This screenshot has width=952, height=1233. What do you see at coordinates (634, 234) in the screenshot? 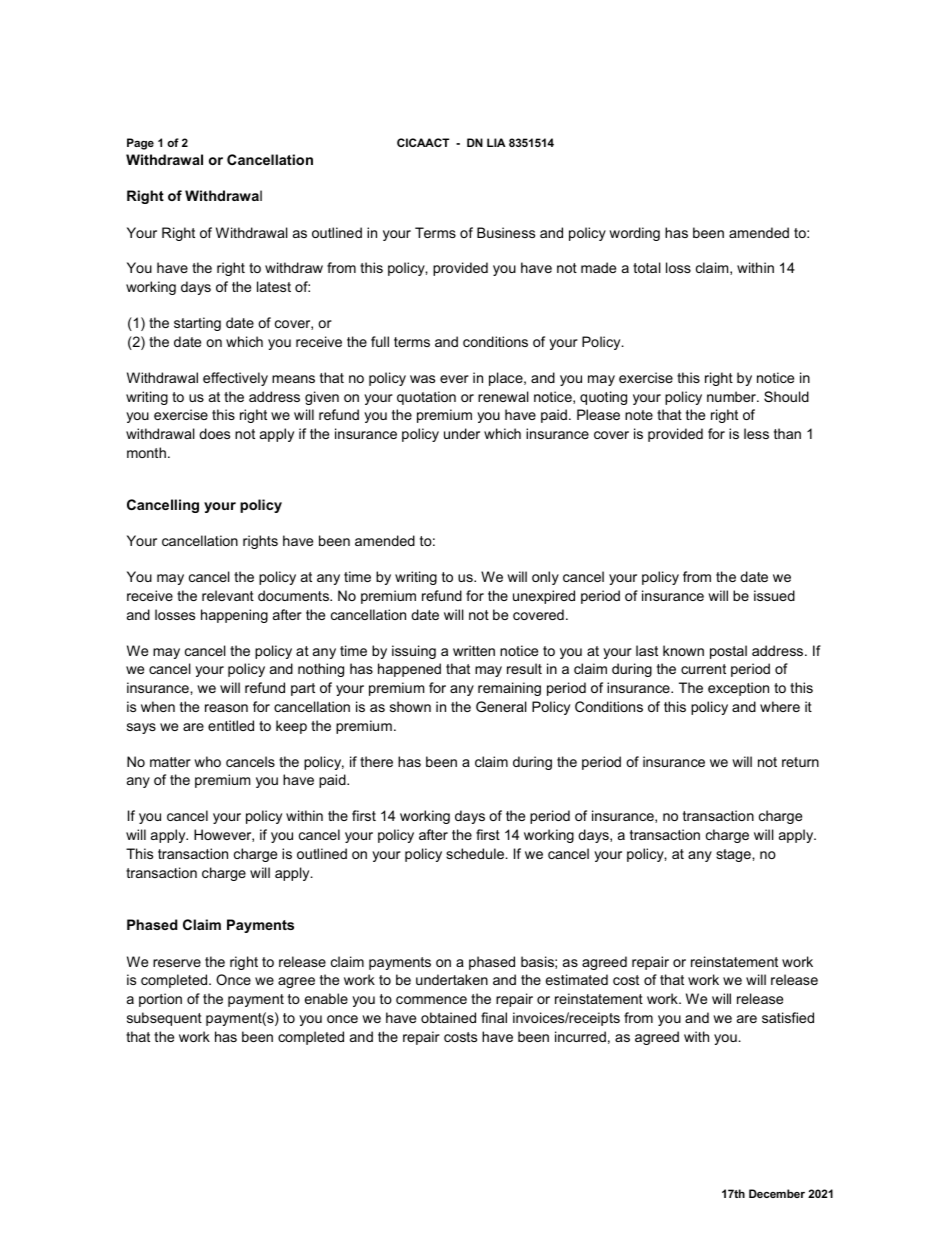
I see `wording` at bounding box center [634, 234].
